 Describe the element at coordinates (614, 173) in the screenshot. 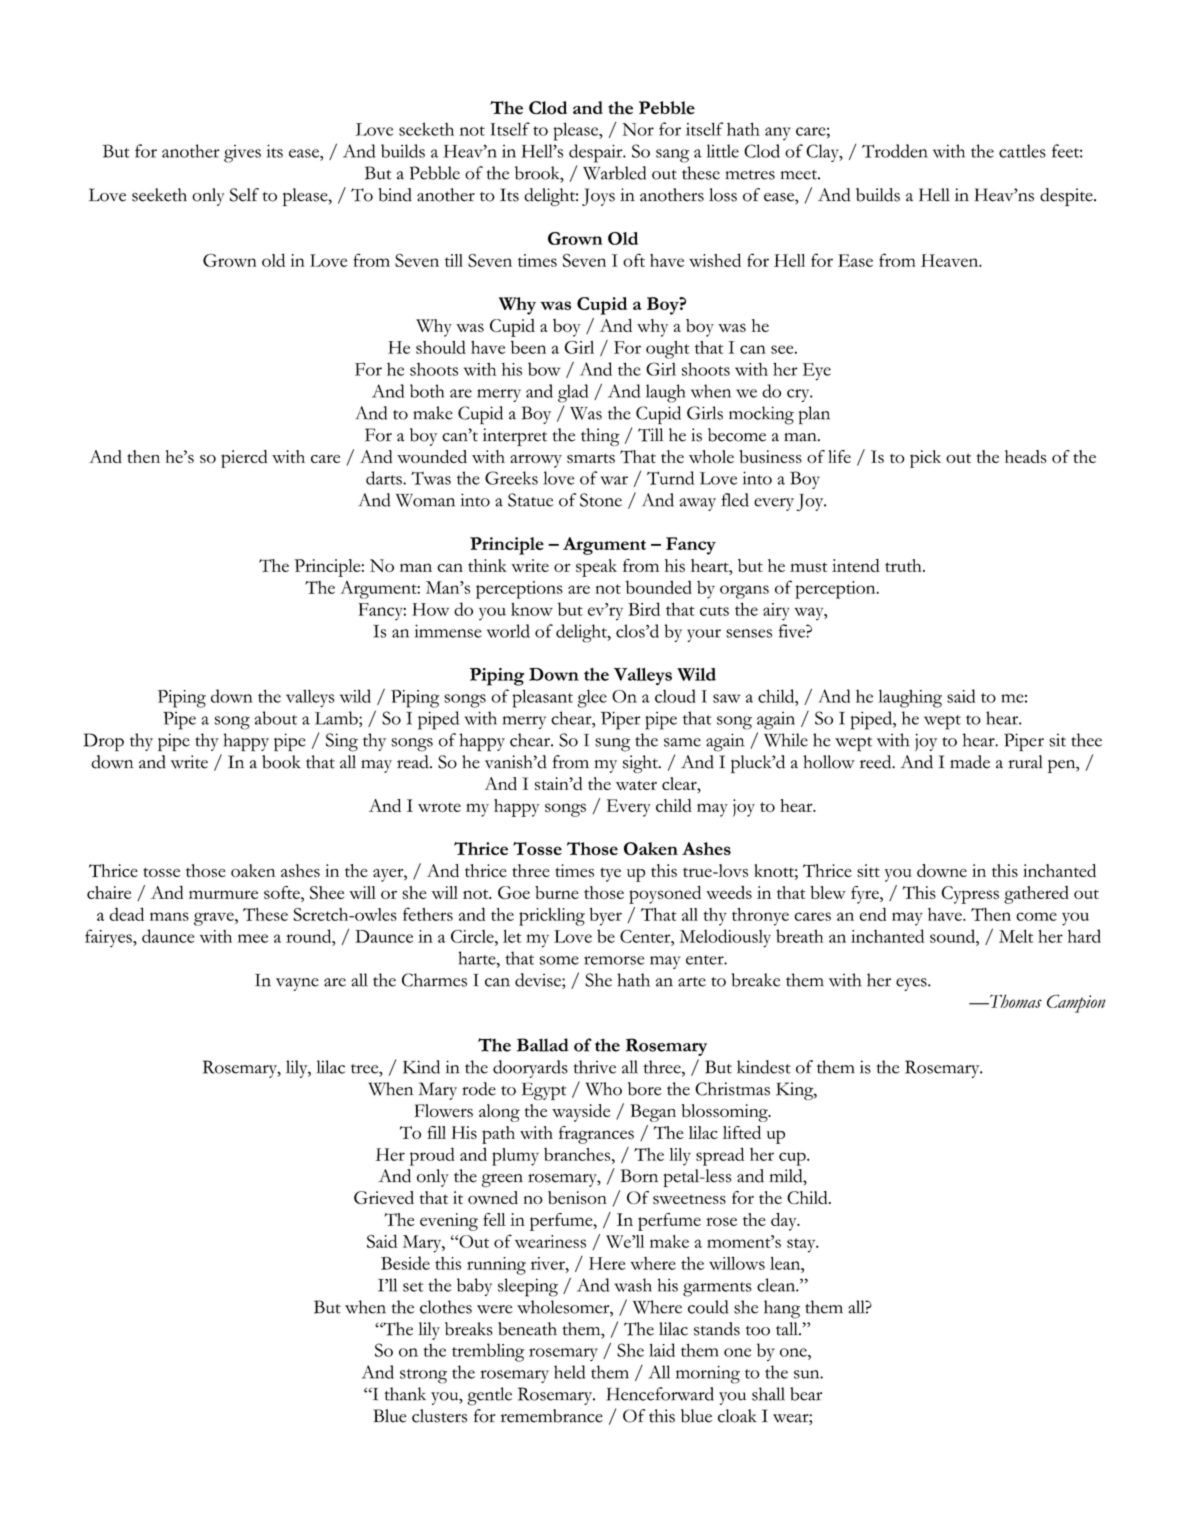

I see `Warbled` at that location.
